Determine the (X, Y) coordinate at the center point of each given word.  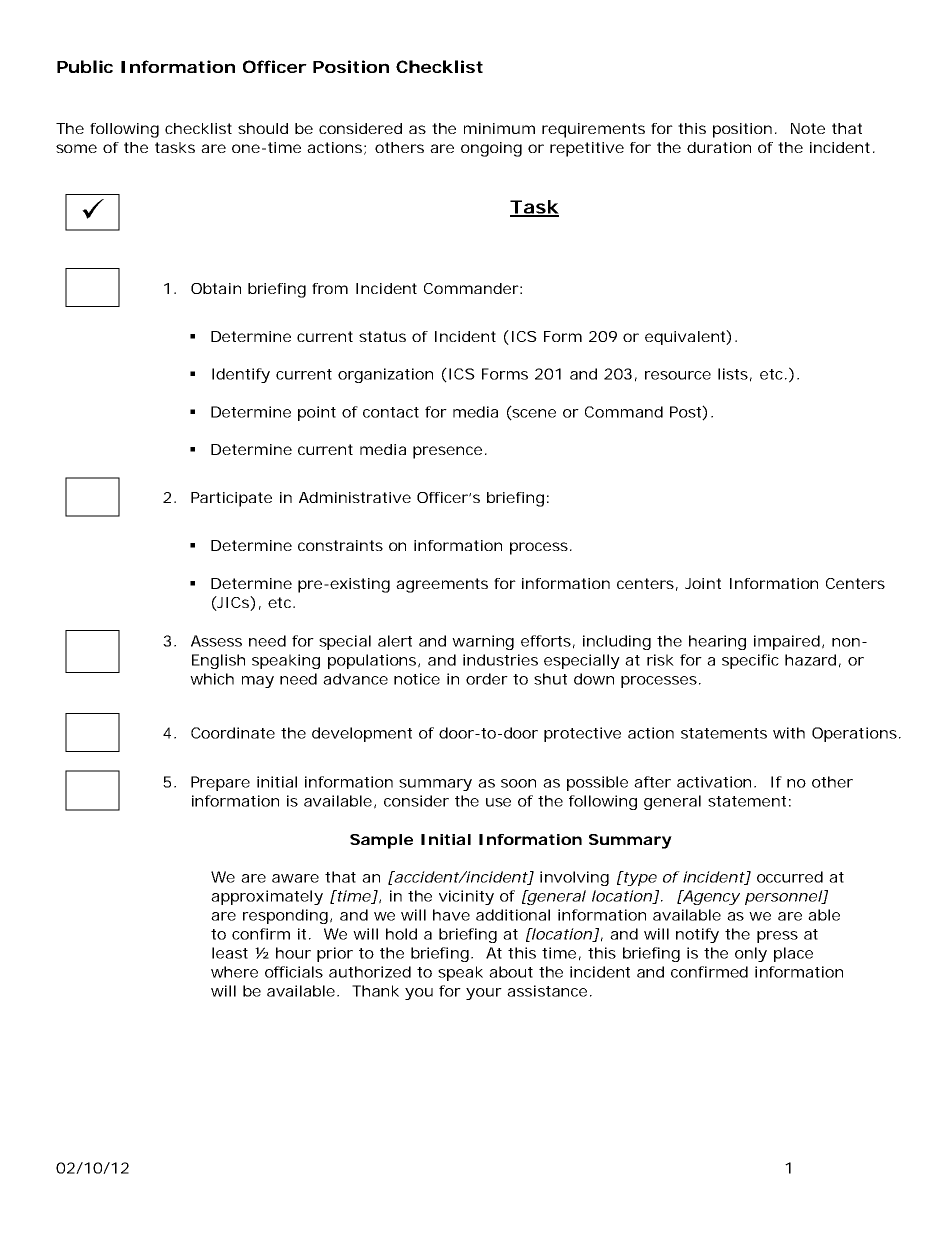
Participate (231, 499)
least (230, 953)
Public (85, 66)
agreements (442, 585)
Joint (703, 583)
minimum (499, 128)
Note (808, 128)
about (511, 972)
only (751, 954)
